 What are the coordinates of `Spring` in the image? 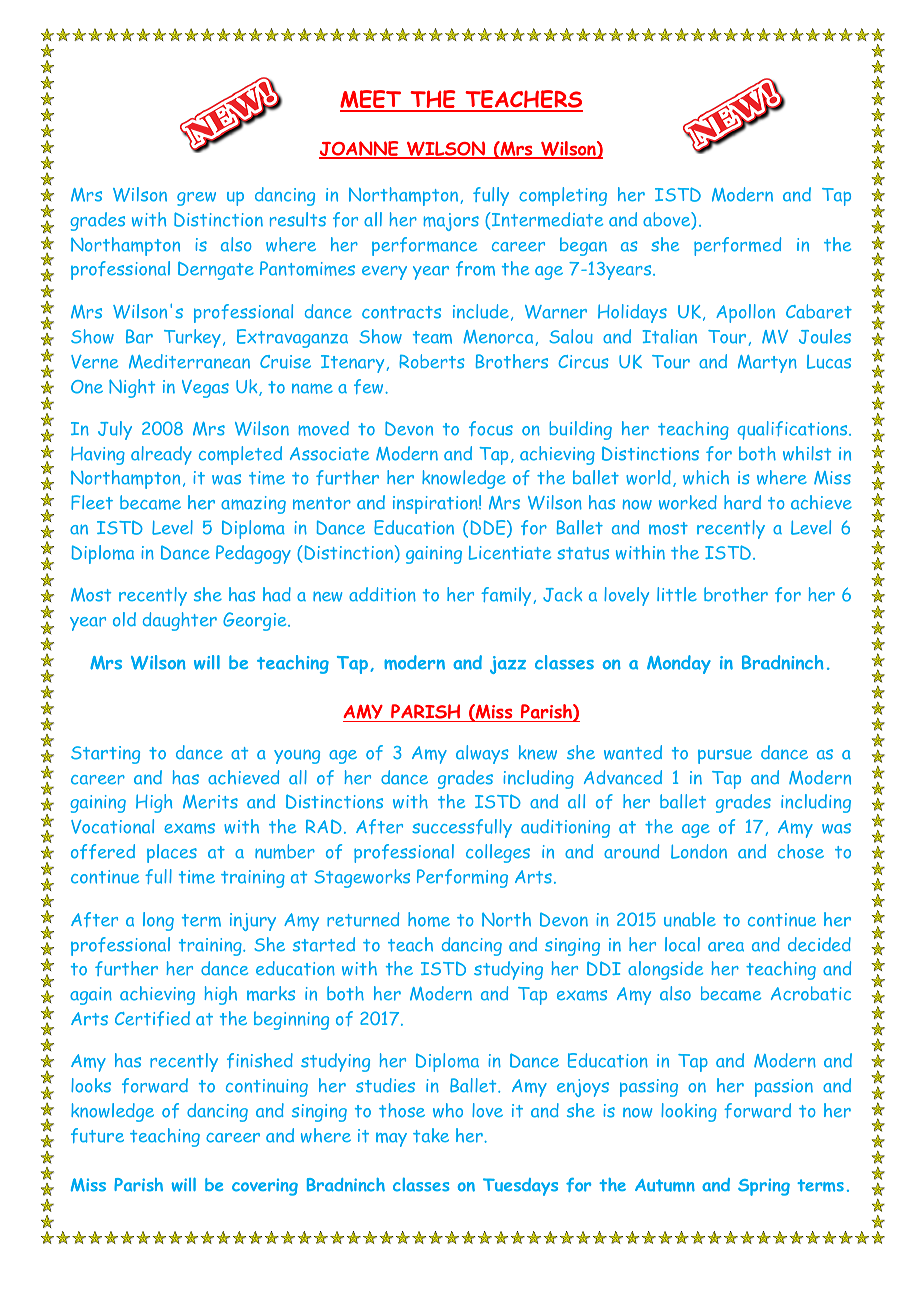 It's located at (764, 1187).
